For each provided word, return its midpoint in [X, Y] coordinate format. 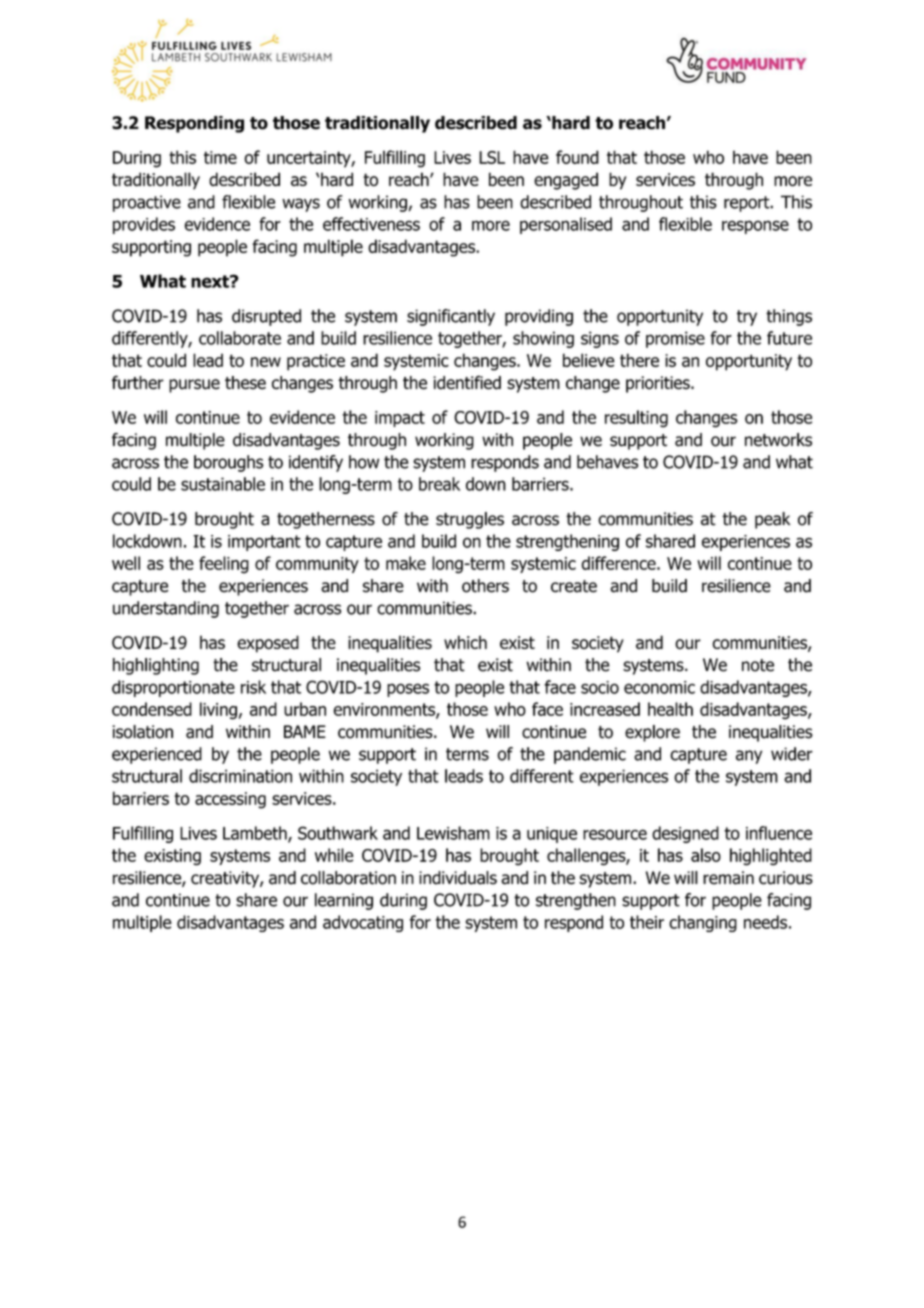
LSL [492, 157]
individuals [458, 878]
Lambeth [256, 834]
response [755, 227]
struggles [470, 520]
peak [772, 520]
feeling [224, 565]
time [220, 157]
